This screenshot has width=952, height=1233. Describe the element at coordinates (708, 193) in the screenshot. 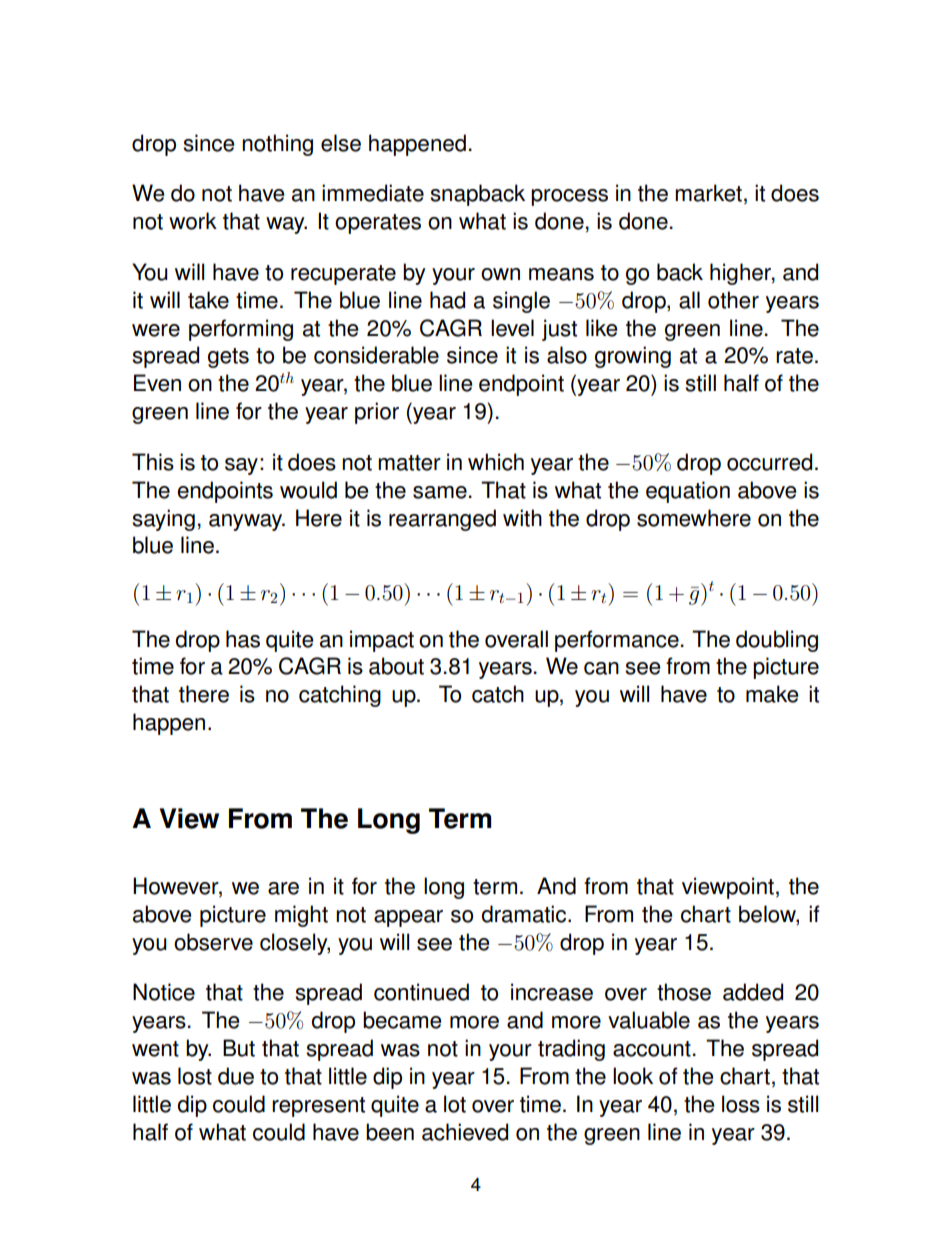

I see `market` at that location.
